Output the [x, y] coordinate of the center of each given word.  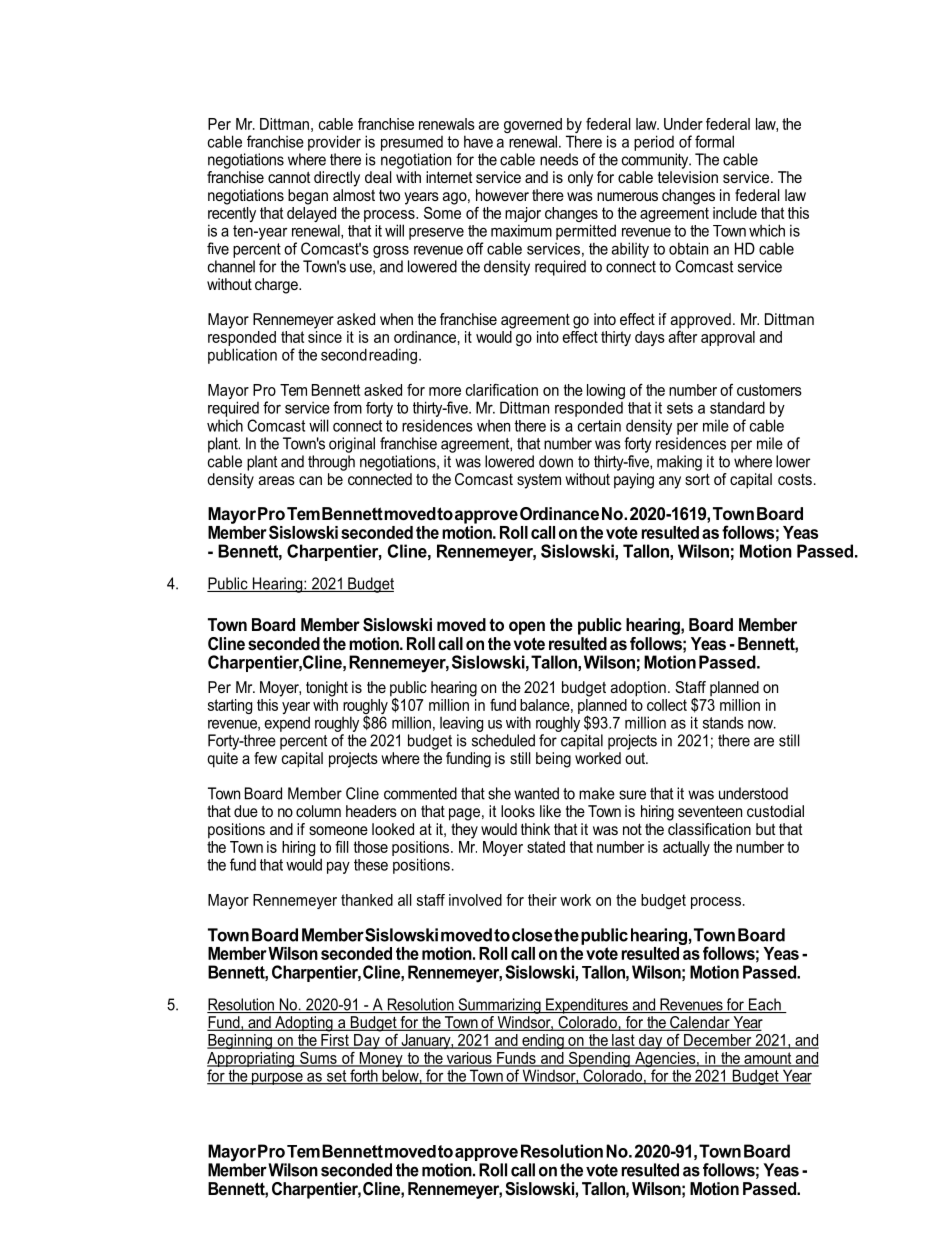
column [318, 811]
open [527, 628]
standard [737, 407]
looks [518, 811]
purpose [277, 1079]
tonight [327, 689]
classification [709, 827]
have [478, 141]
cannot [289, 177]
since [325, 335]
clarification [502, 390]
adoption [638, 689]
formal [714, 141]
